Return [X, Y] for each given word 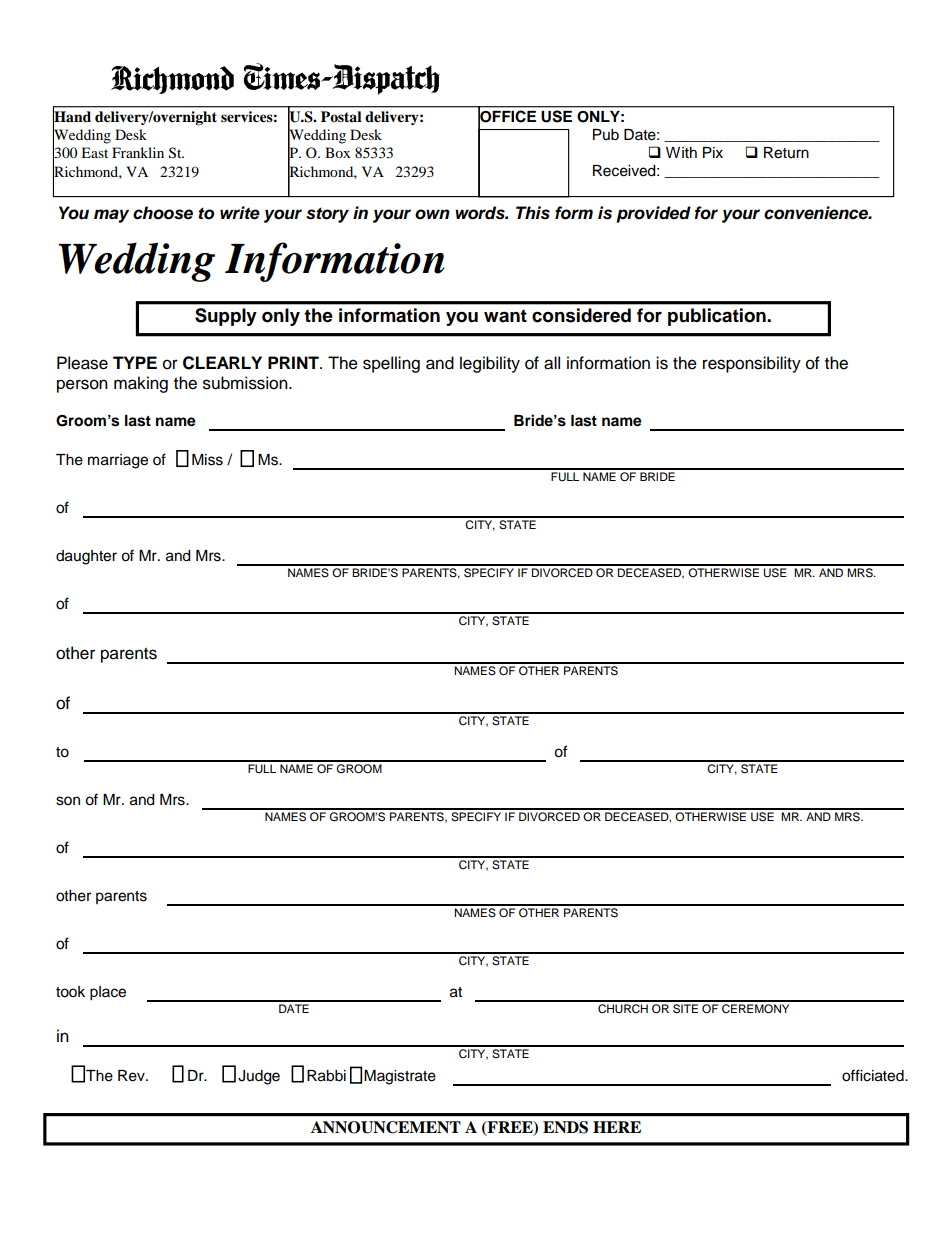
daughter [86, 557]
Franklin [138, 152]
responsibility [752, 364]
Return [786, 153]
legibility [490, 364]
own [432, 214]
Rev [132, 1076]
